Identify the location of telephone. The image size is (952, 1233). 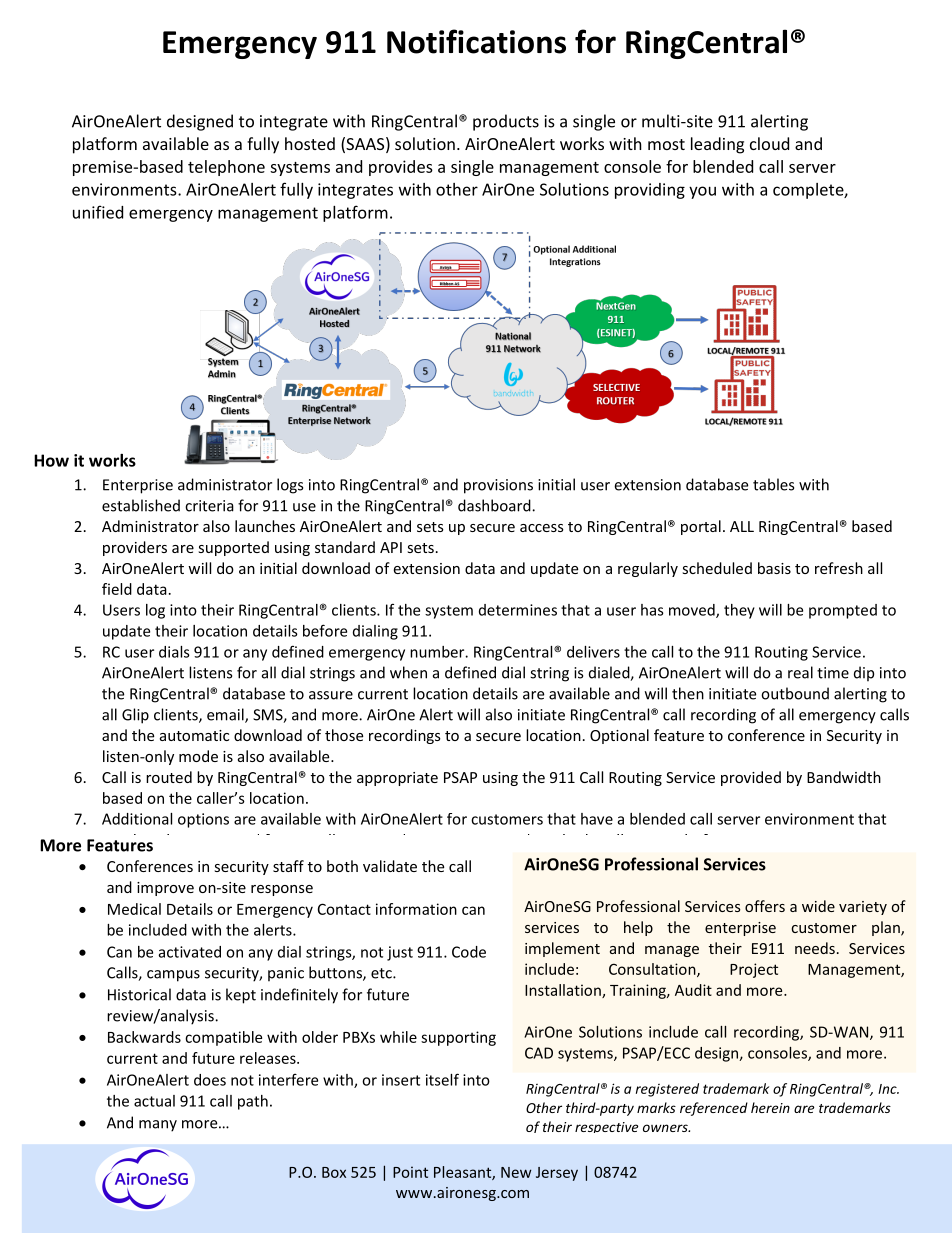
(226, 168).
